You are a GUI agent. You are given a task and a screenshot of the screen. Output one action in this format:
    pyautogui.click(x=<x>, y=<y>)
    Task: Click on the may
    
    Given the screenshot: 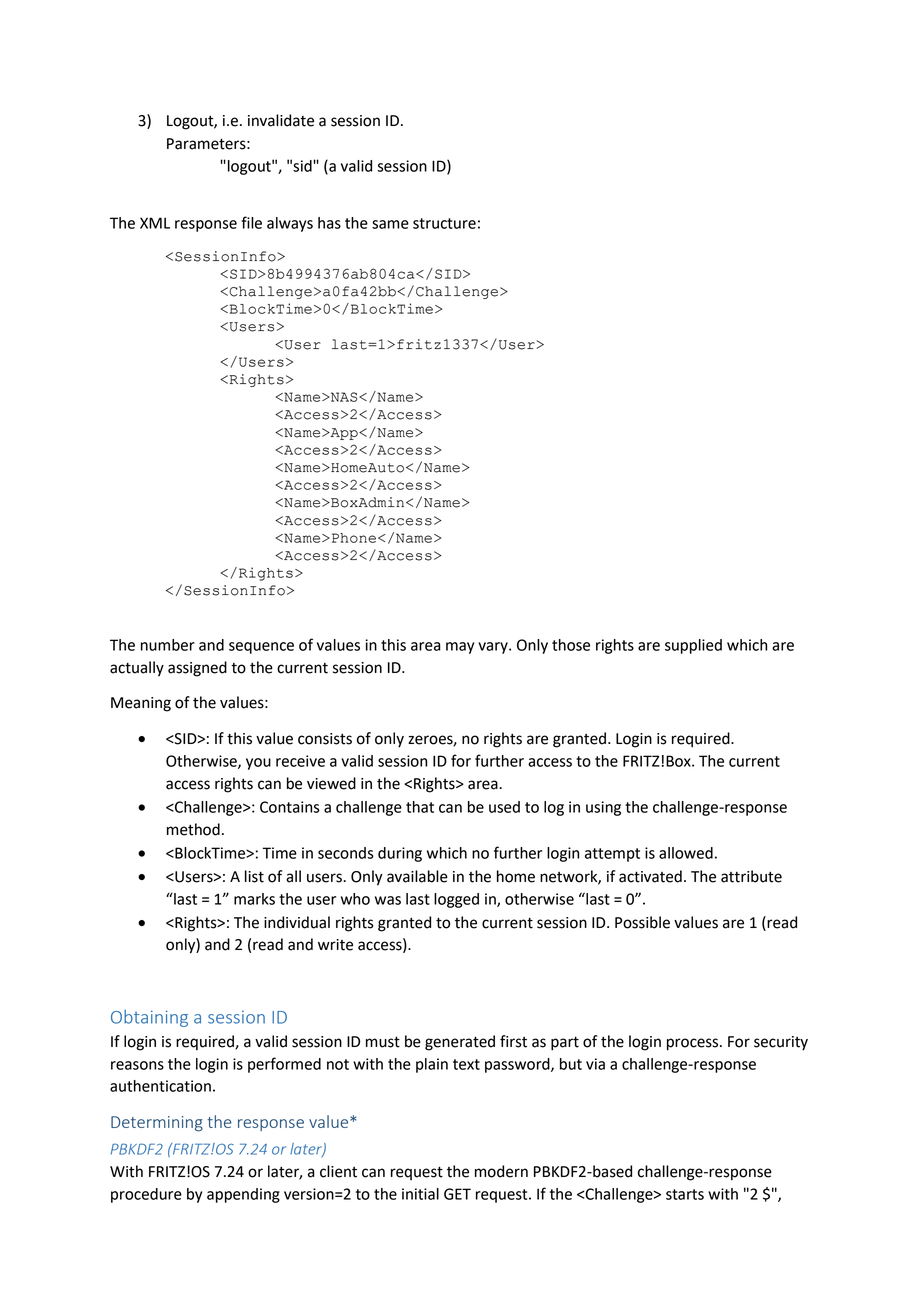 What is the action you would take?
    pyautogui.click(x=460, y=648)
